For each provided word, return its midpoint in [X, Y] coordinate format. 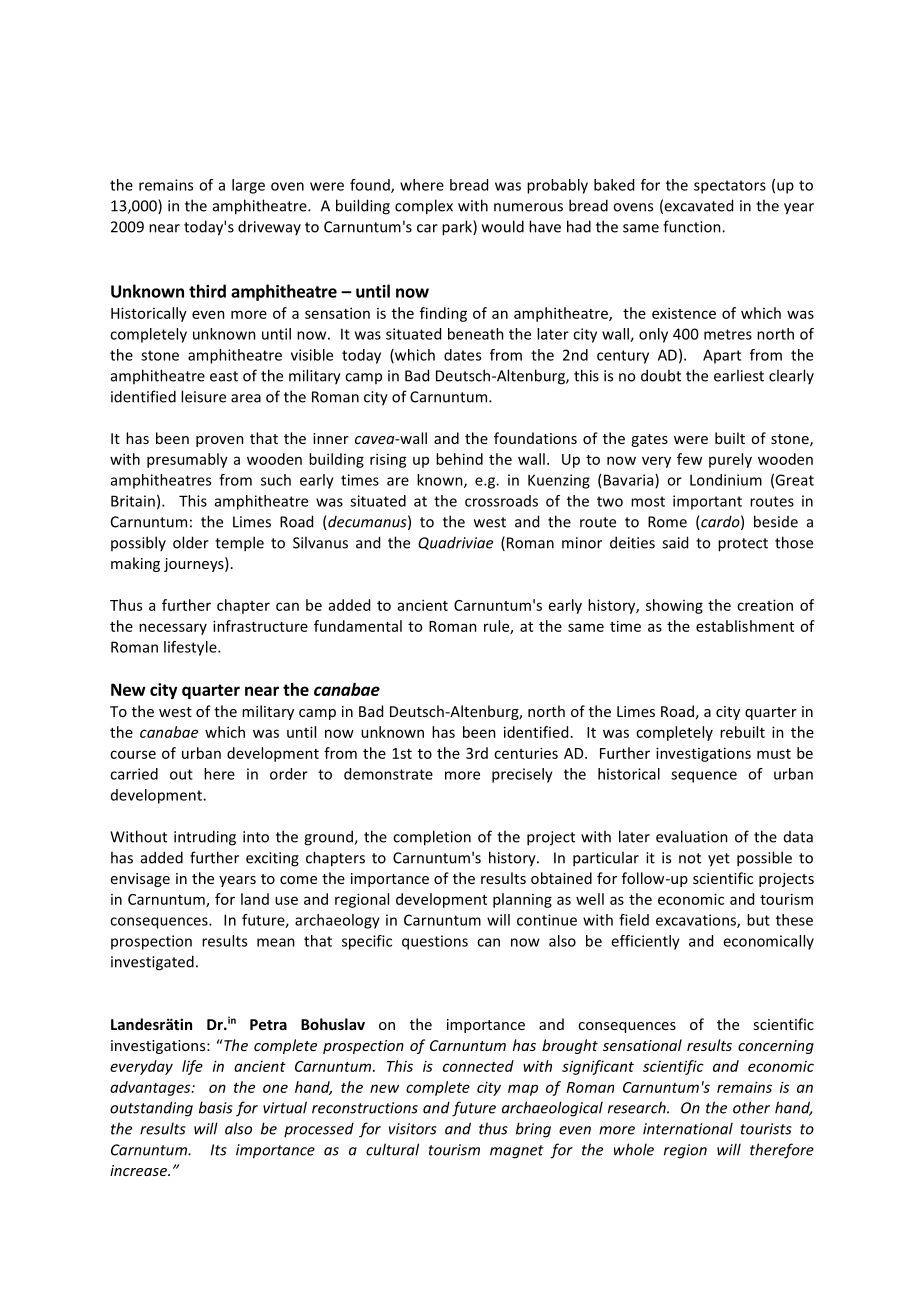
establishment [745, 626]
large [248, 186]
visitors [413, 1129]
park [458, 228]
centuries [526, 753]
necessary [173, 629]
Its [219, 1150]
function [693, 226]
